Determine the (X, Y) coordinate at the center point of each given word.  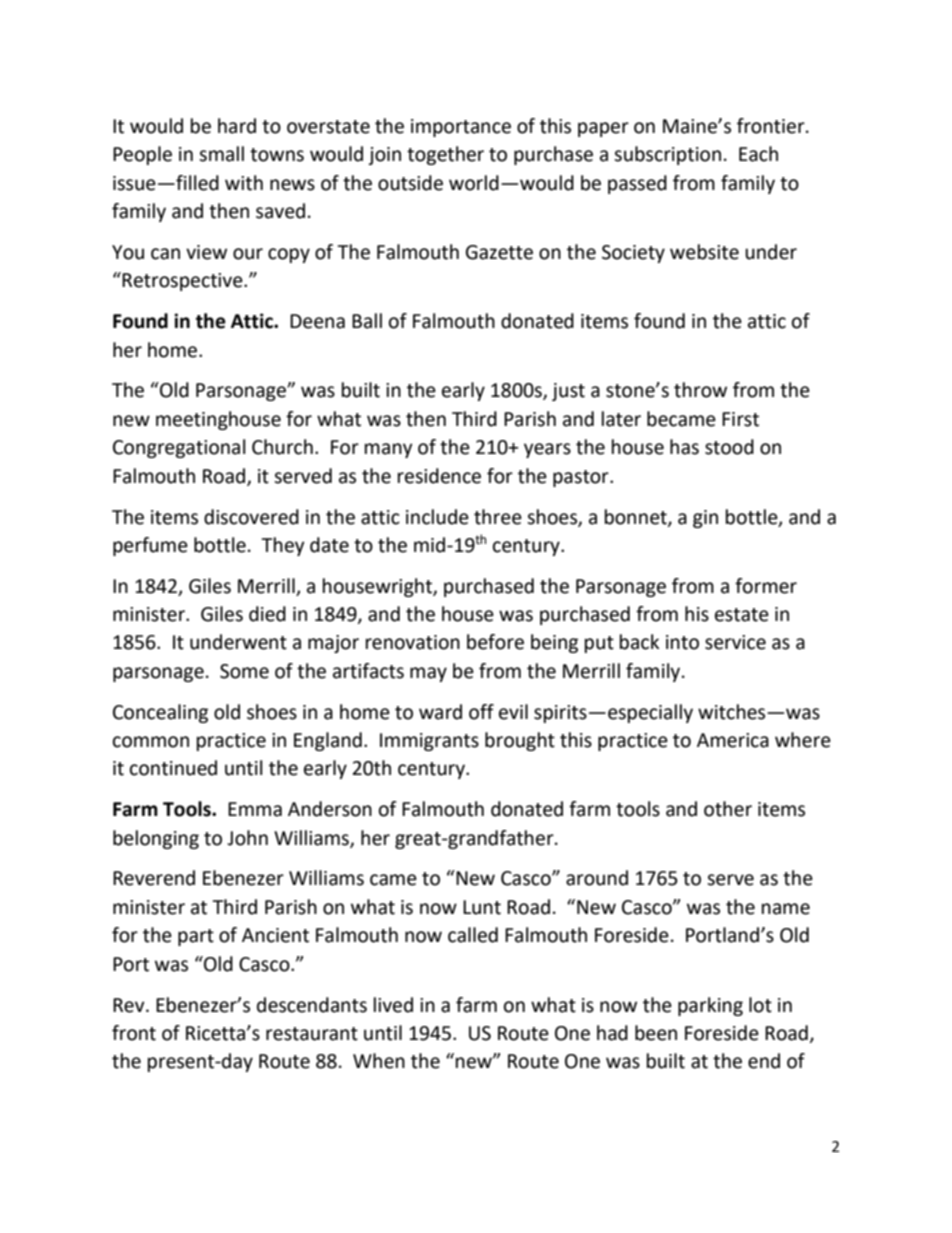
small (221, 154)
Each (758, 154)
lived (393, 1005)
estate (742, 615)
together (445, 155)
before (495, 642)
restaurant (312, 1034)
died (267, 614)
